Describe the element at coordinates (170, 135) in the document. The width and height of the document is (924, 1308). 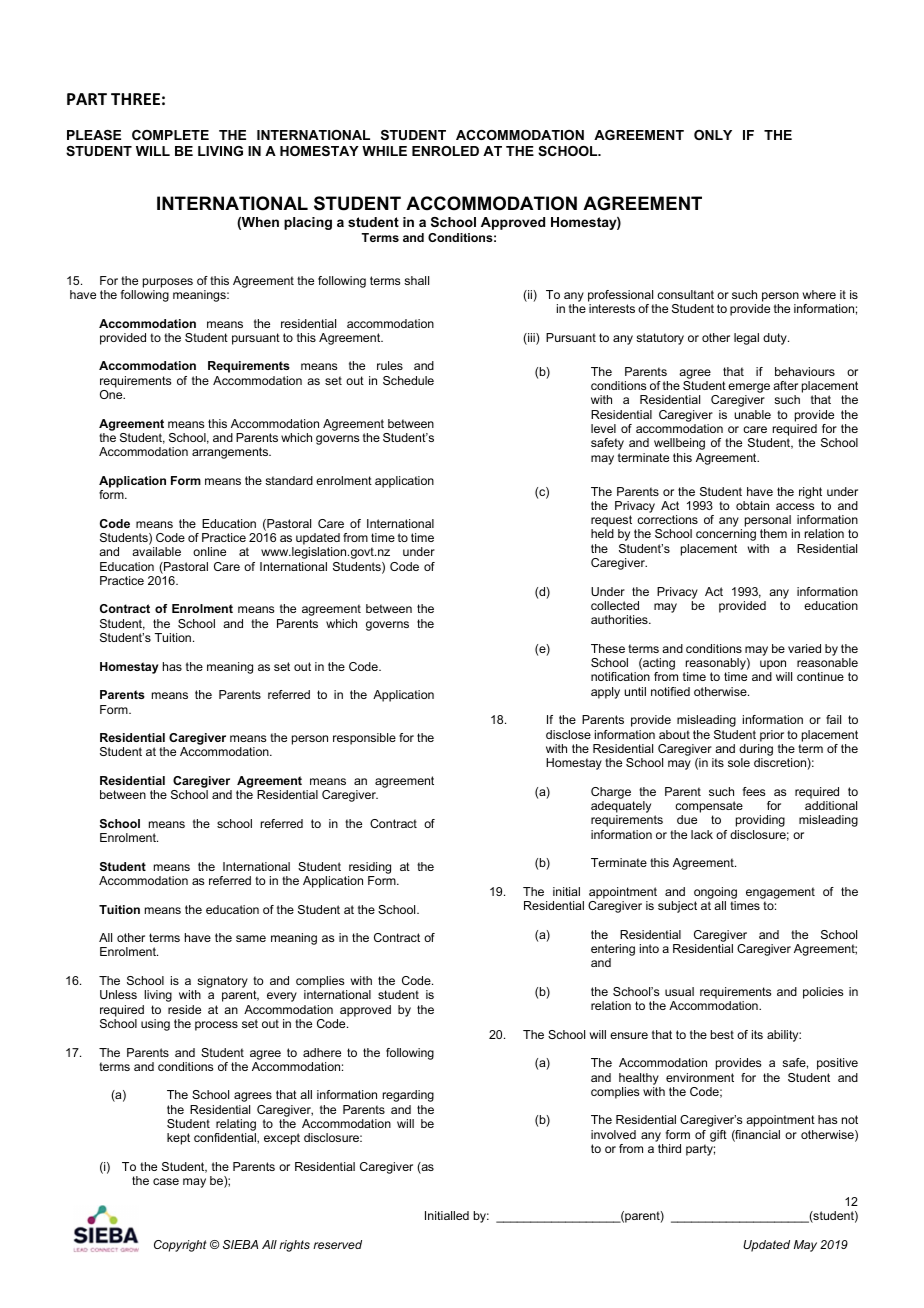
I see `COMPLETE` at that location.
